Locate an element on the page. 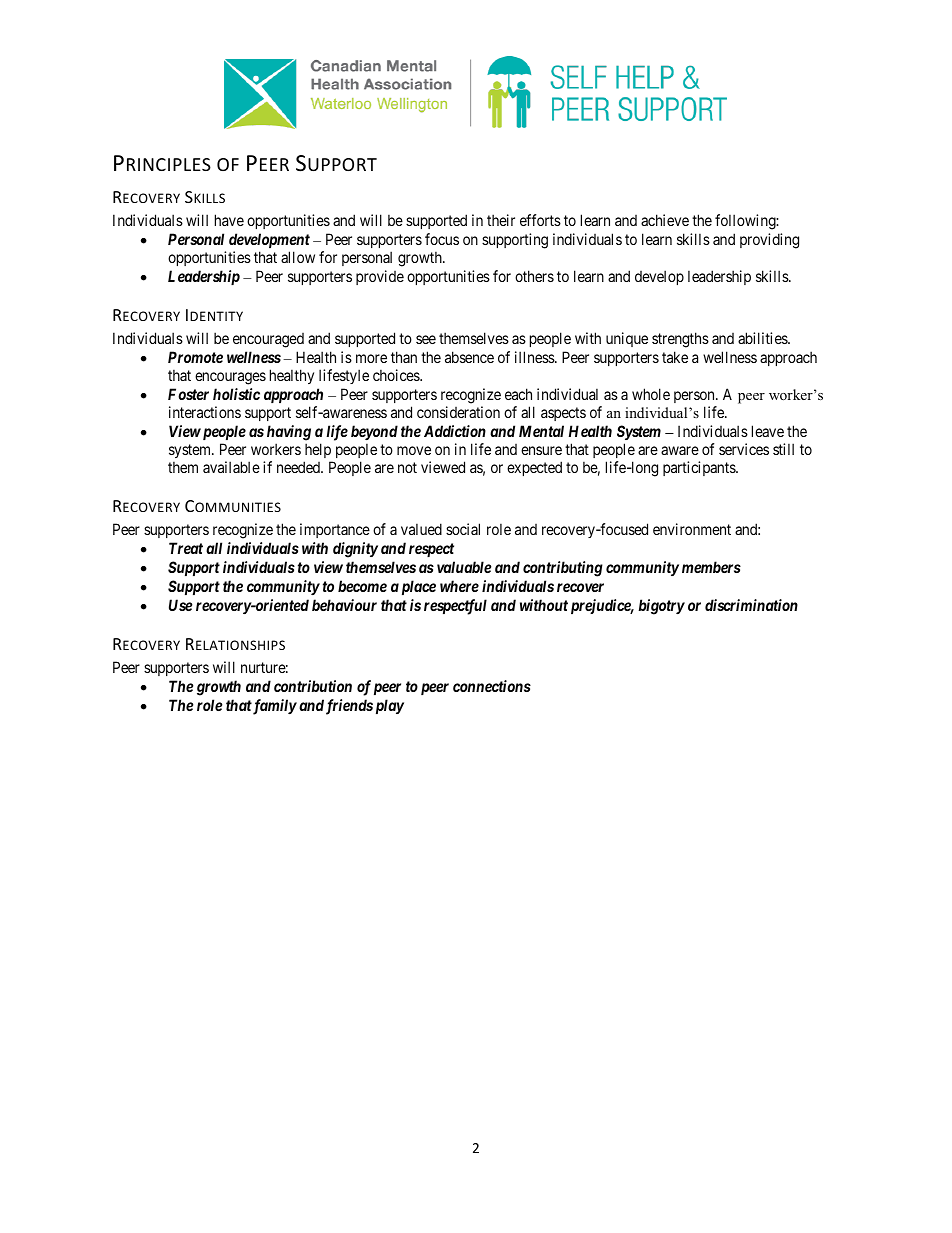  whole is located at coordinates (651, 394).
